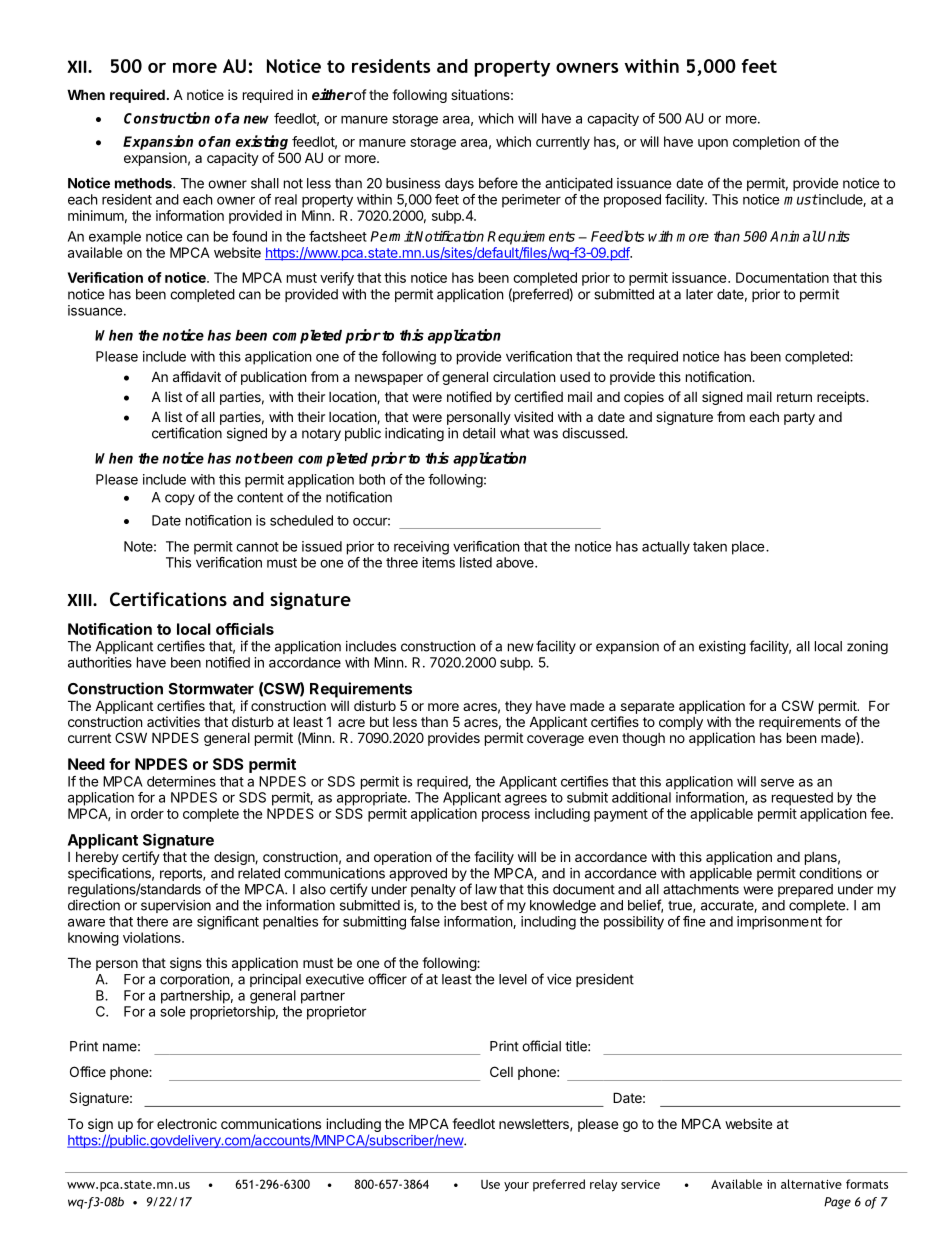 The image size is (952, 1233). Describe the element at coordinates (802, 799) in the screenshot. I see `requested` at that location.
